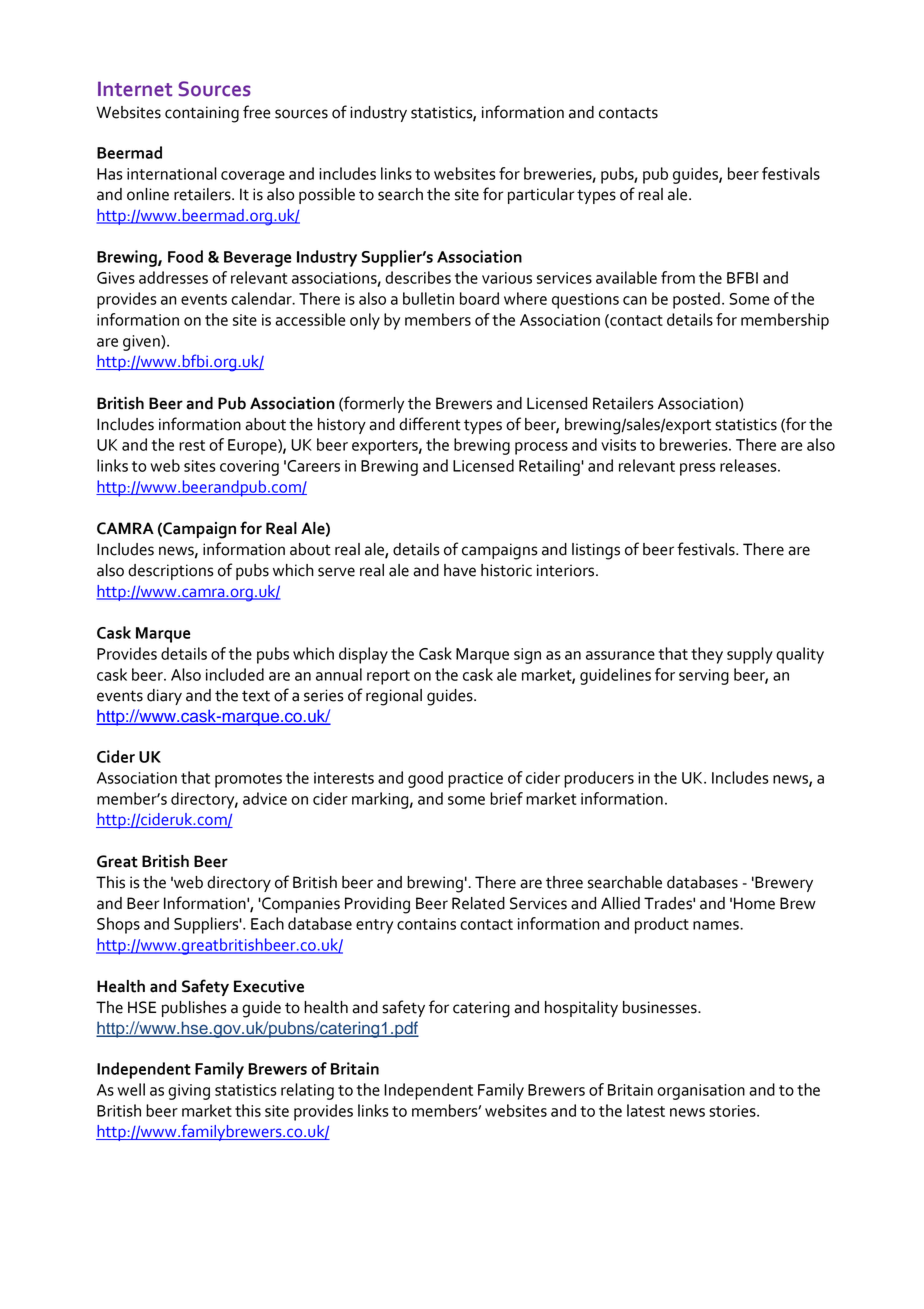  I want to click on containing, so click(202, 114).
